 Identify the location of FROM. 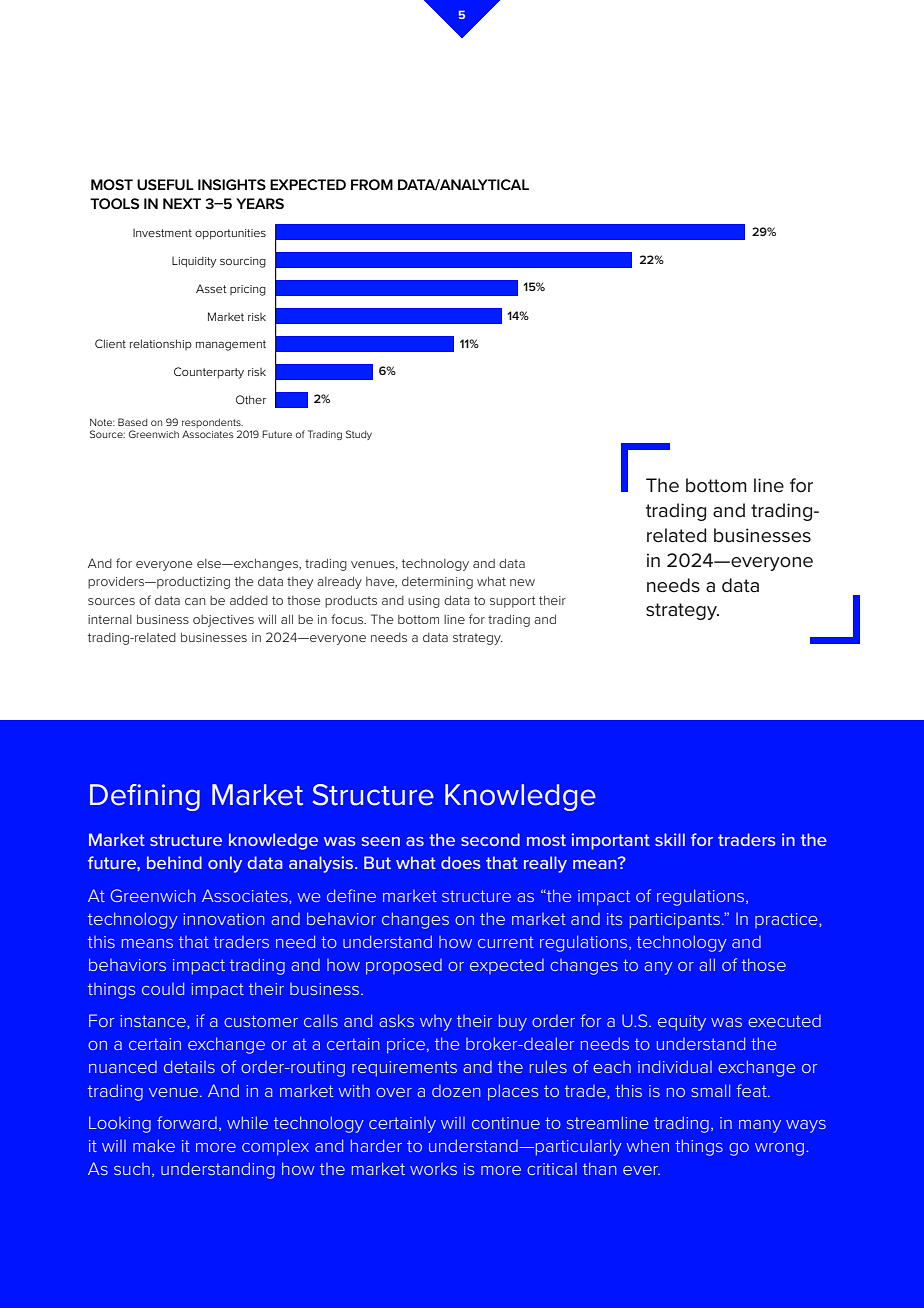
(372, 184).
